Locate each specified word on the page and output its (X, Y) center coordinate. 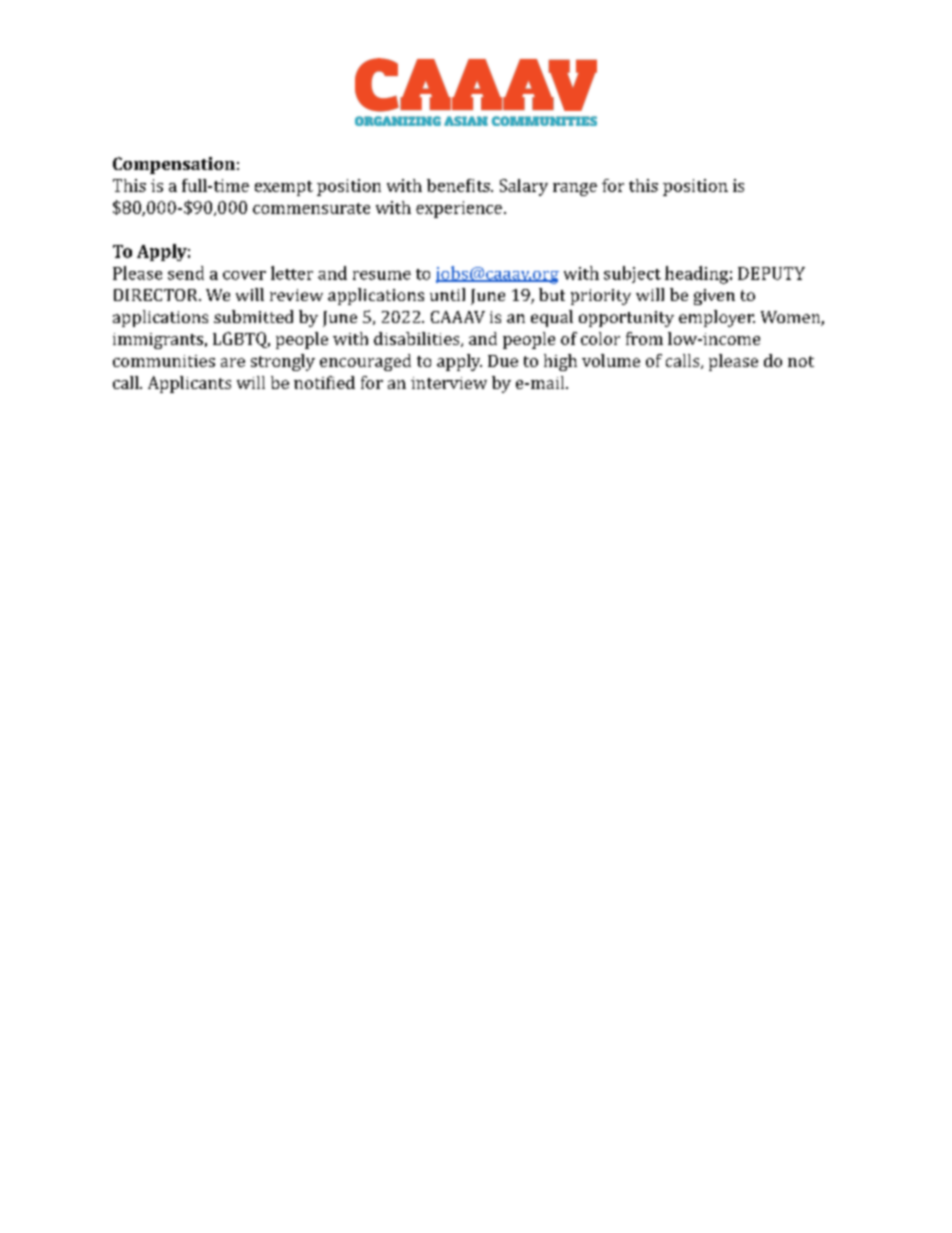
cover (244, 275)
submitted (253, 316)
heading (696, 275)
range (575, 189)
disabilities (418, 339)
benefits (459, 185)
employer (717, 318)
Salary (524, 187)
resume (382, 275)
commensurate (311, 208)
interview (449, 383)
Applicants (189, 384)
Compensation (174, 165)
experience (459, 209)
